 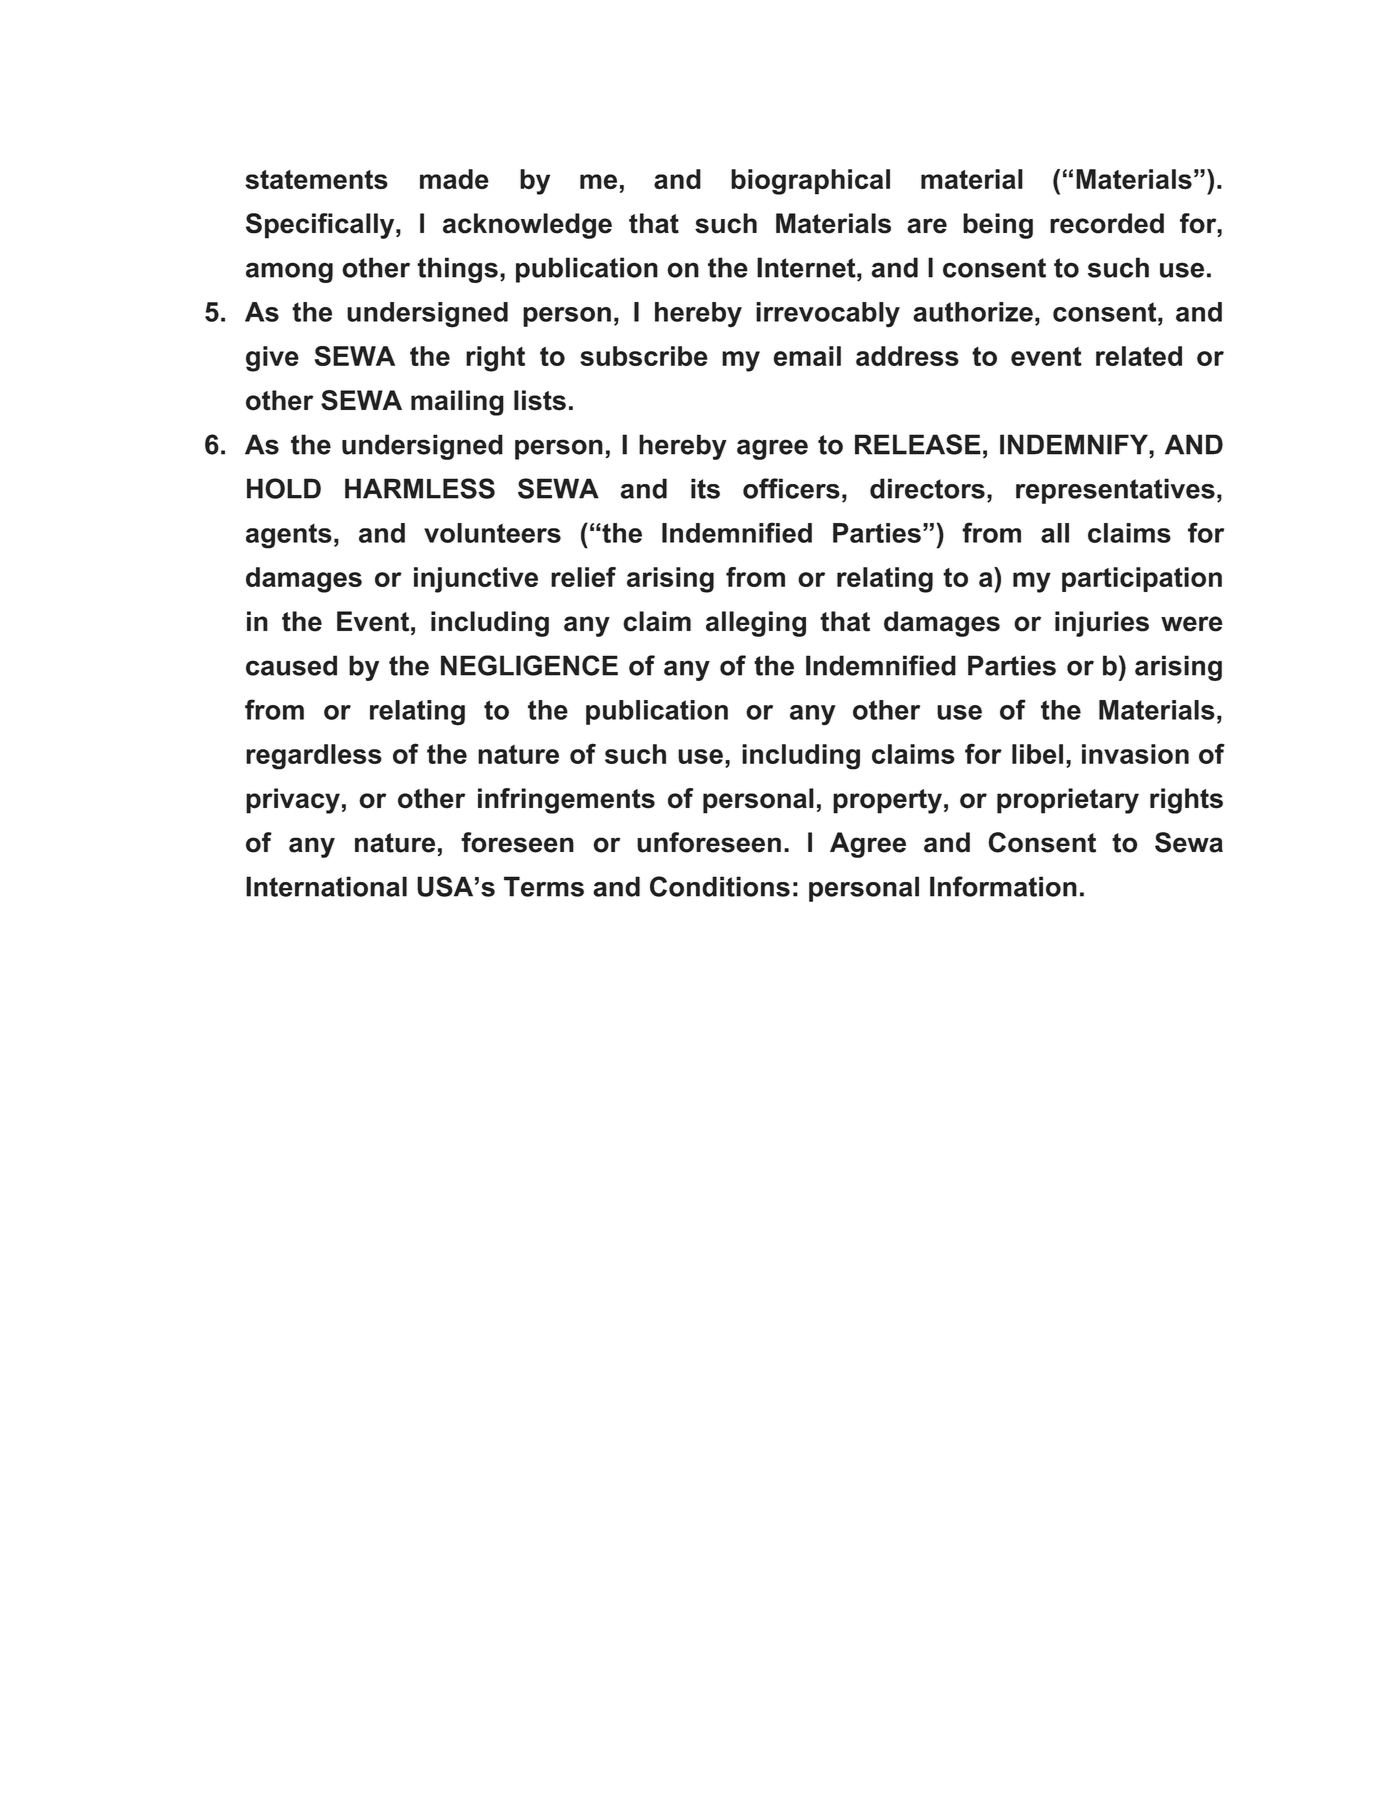 I want to click on mailing, so click(x=457, y=403).
